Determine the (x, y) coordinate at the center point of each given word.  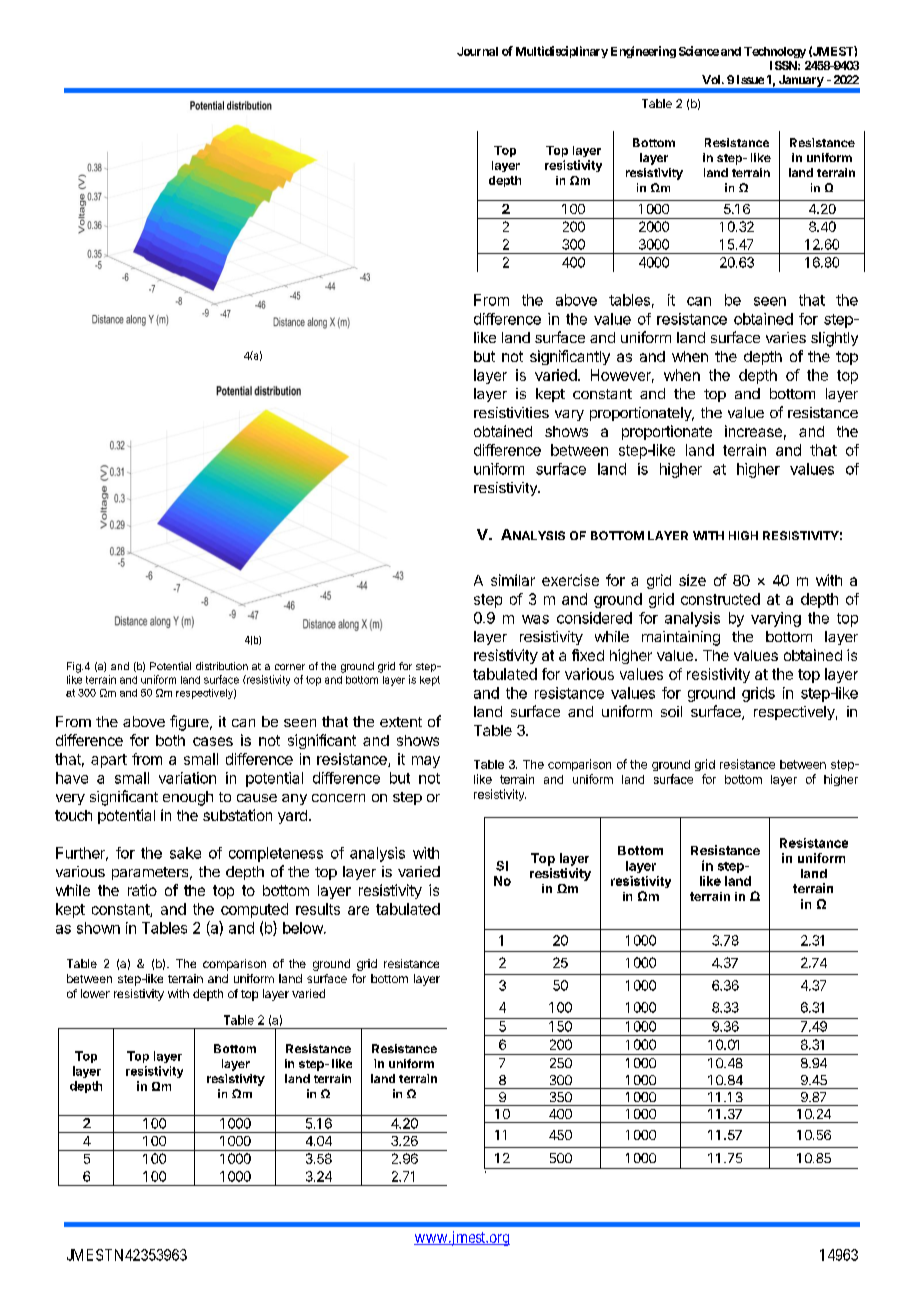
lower (95, 993)
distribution (222, 666)
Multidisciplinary (562, 52)
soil (671, 711)
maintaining (681, 638)
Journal (477, 51)
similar (513, 580)
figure (190, 723)
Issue (750, 79)
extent (401, 722)
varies (786, 337)
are (358, 910)
